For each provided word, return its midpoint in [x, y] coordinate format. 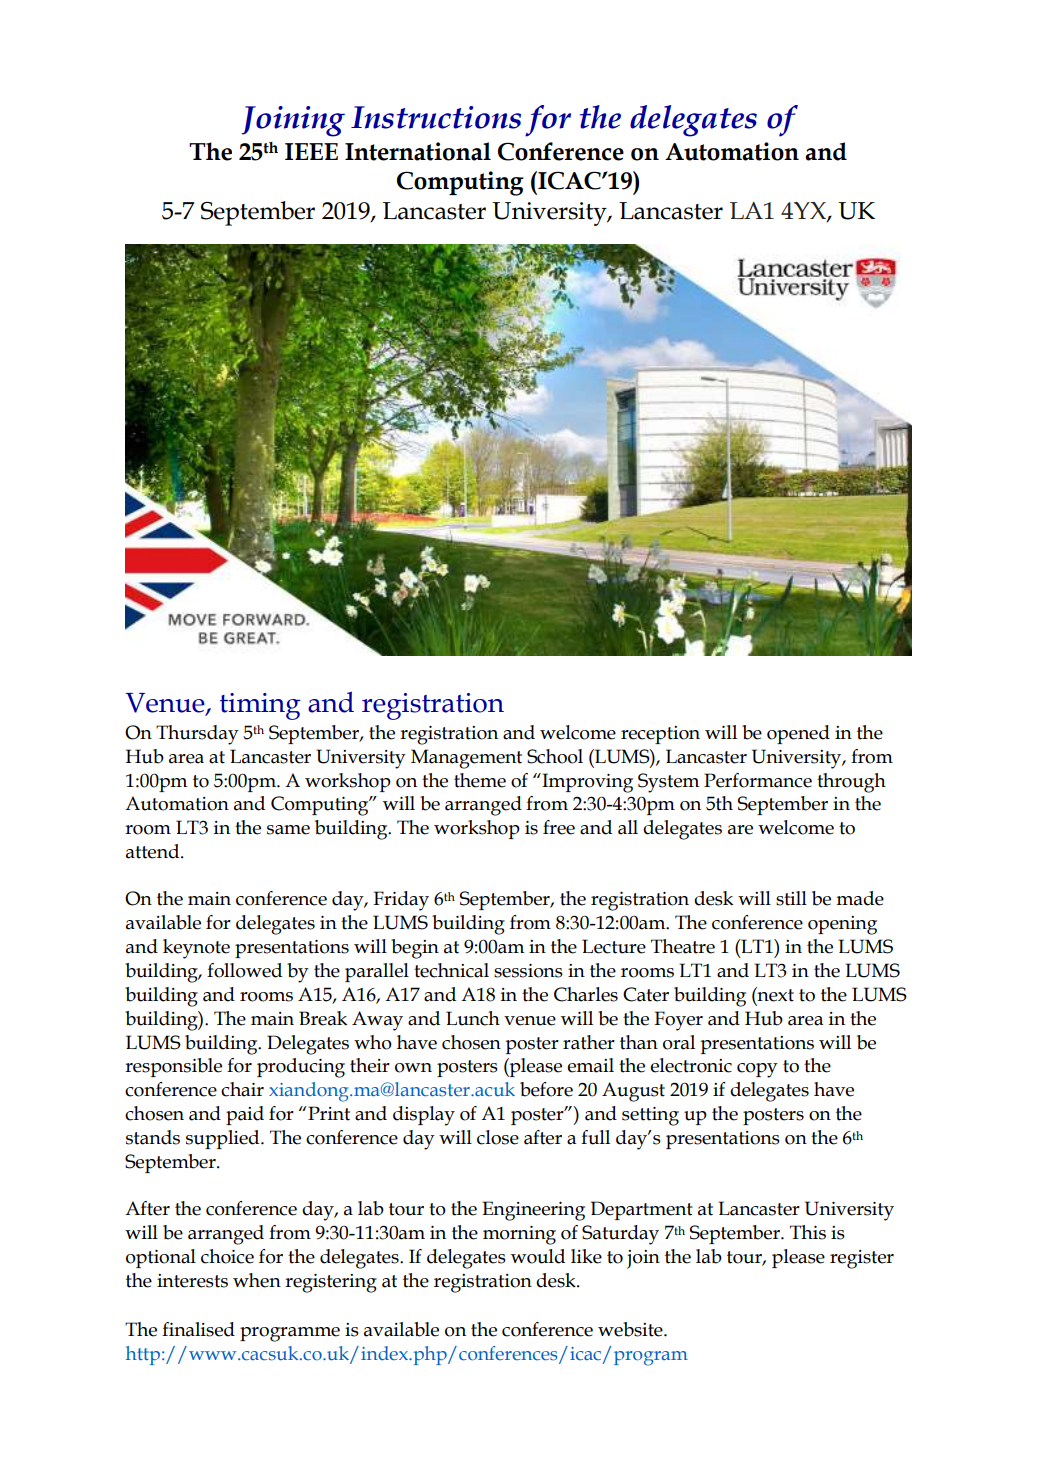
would [538, 1256]
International [418, 151]
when [257, 1280]
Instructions [436, 117]
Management [466, 759]
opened [798, 734]
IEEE [311, 151]
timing [260, 706]
